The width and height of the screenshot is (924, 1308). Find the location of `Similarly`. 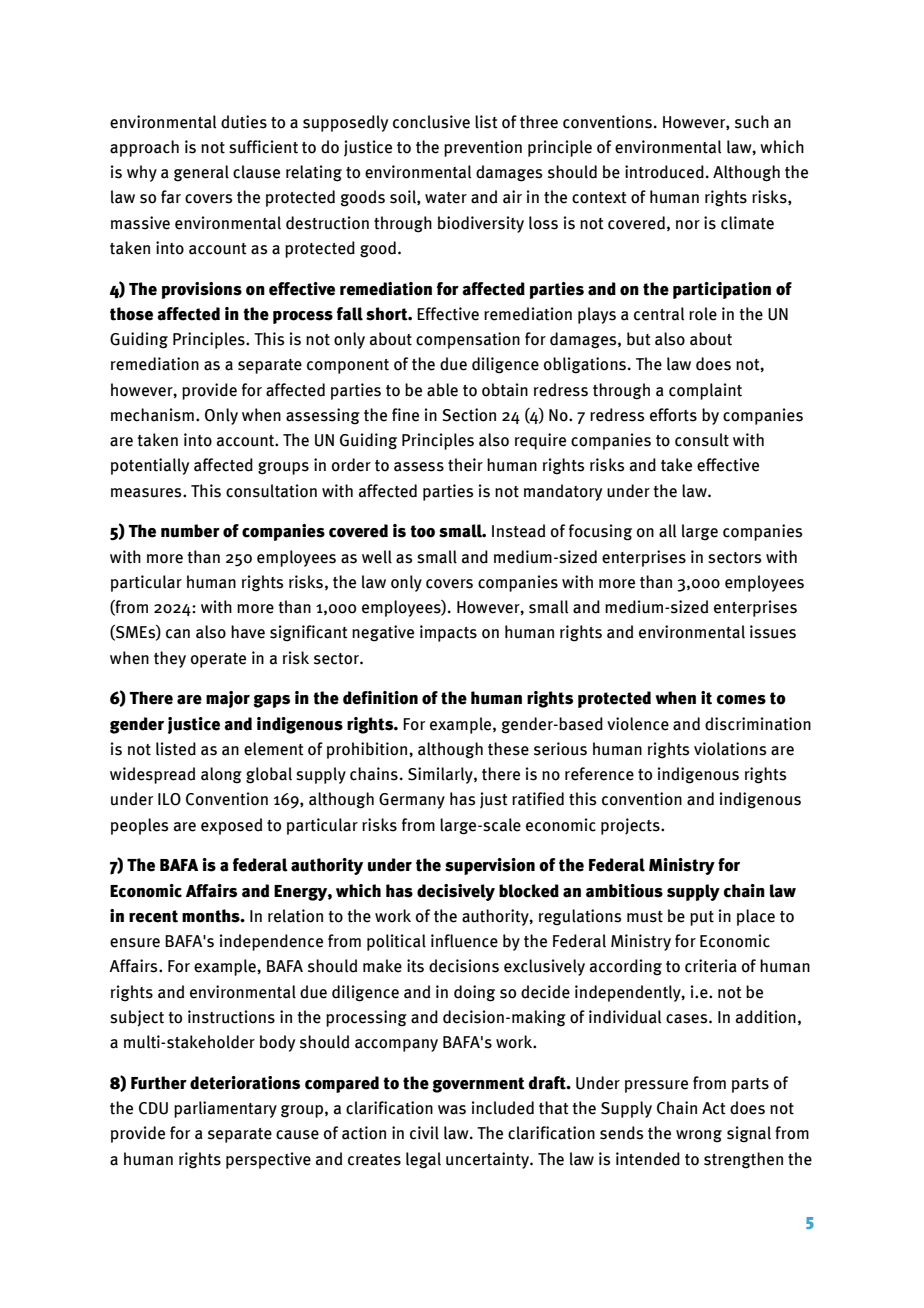

Similarly is located at coordinates (441, 775).
